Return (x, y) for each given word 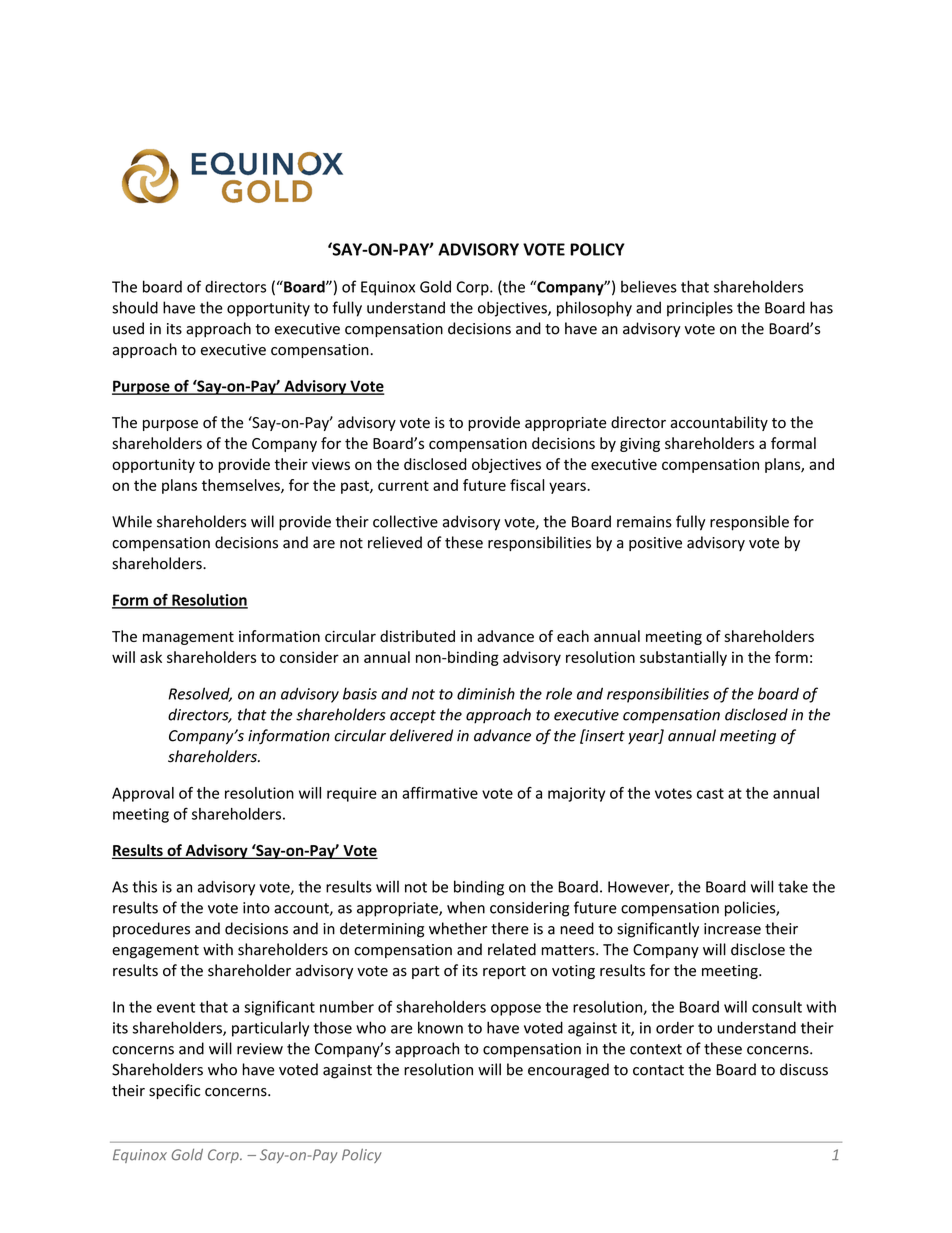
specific (174, 1091)
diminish (486, 693)
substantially (683, 658)
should (135, 307)
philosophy (594, 309)
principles (700, 309)
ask (151, 657)
